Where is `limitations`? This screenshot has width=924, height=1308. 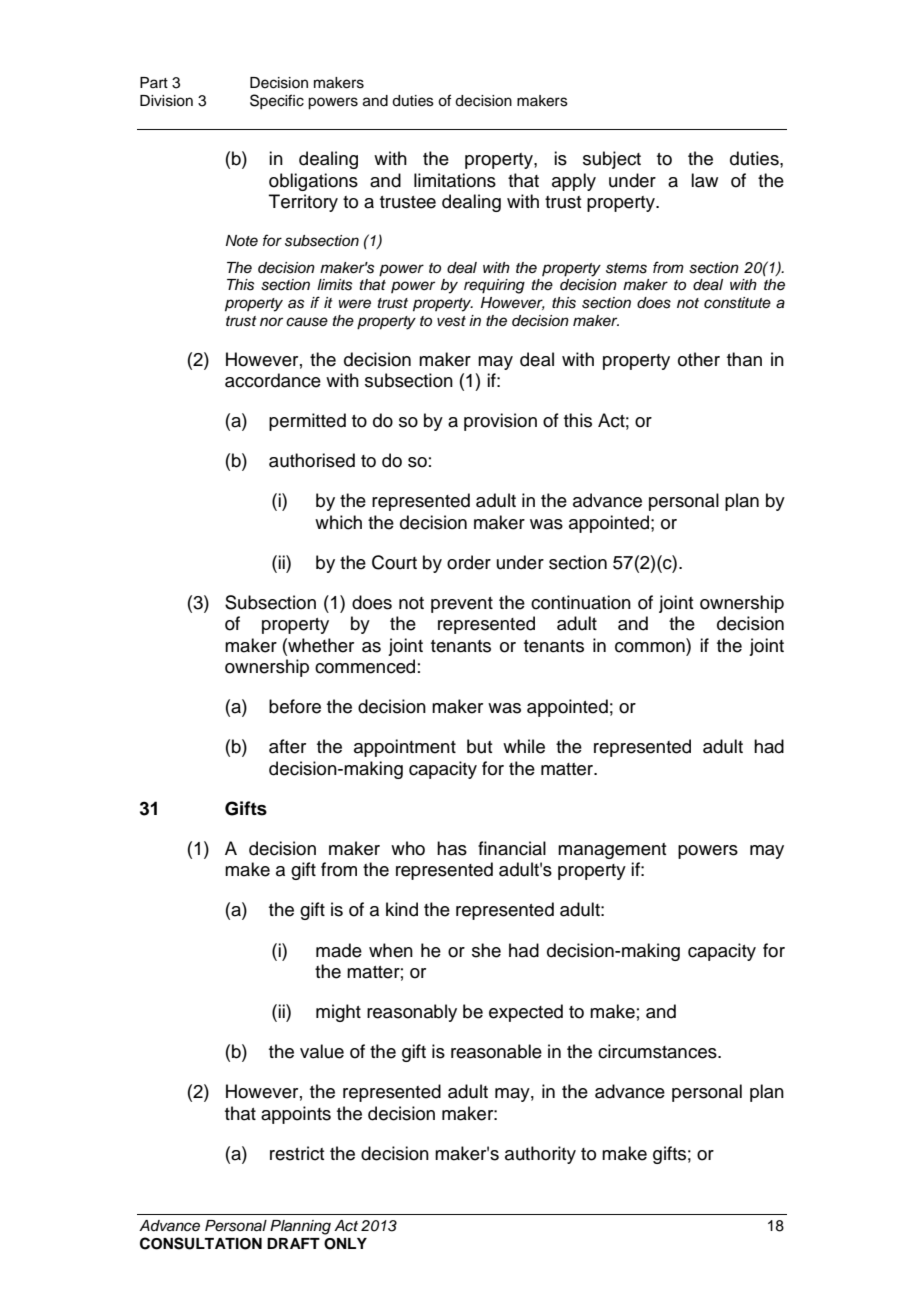
limitations is located at coordinates (455, 180).
